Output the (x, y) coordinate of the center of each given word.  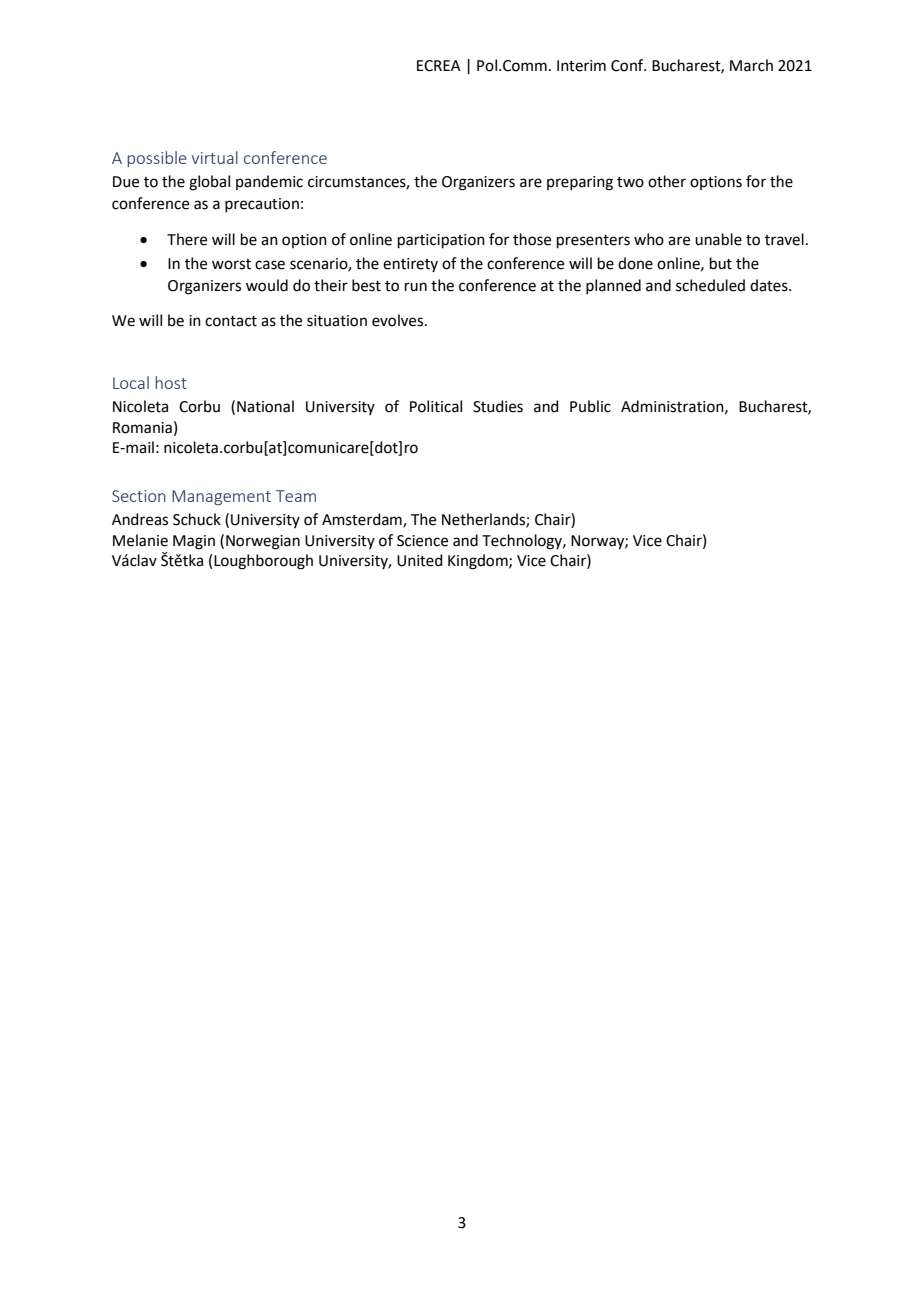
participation (441, 241)
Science (422, 541)
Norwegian (263, 542)
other (667, 181)
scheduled (710, 285)
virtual (215, 157)
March (751, 65)
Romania (142, 428)
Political (436, 406)
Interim (581, 66)
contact (231, 321)
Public (590, 406)
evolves (399, 320)
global (209, 183)
